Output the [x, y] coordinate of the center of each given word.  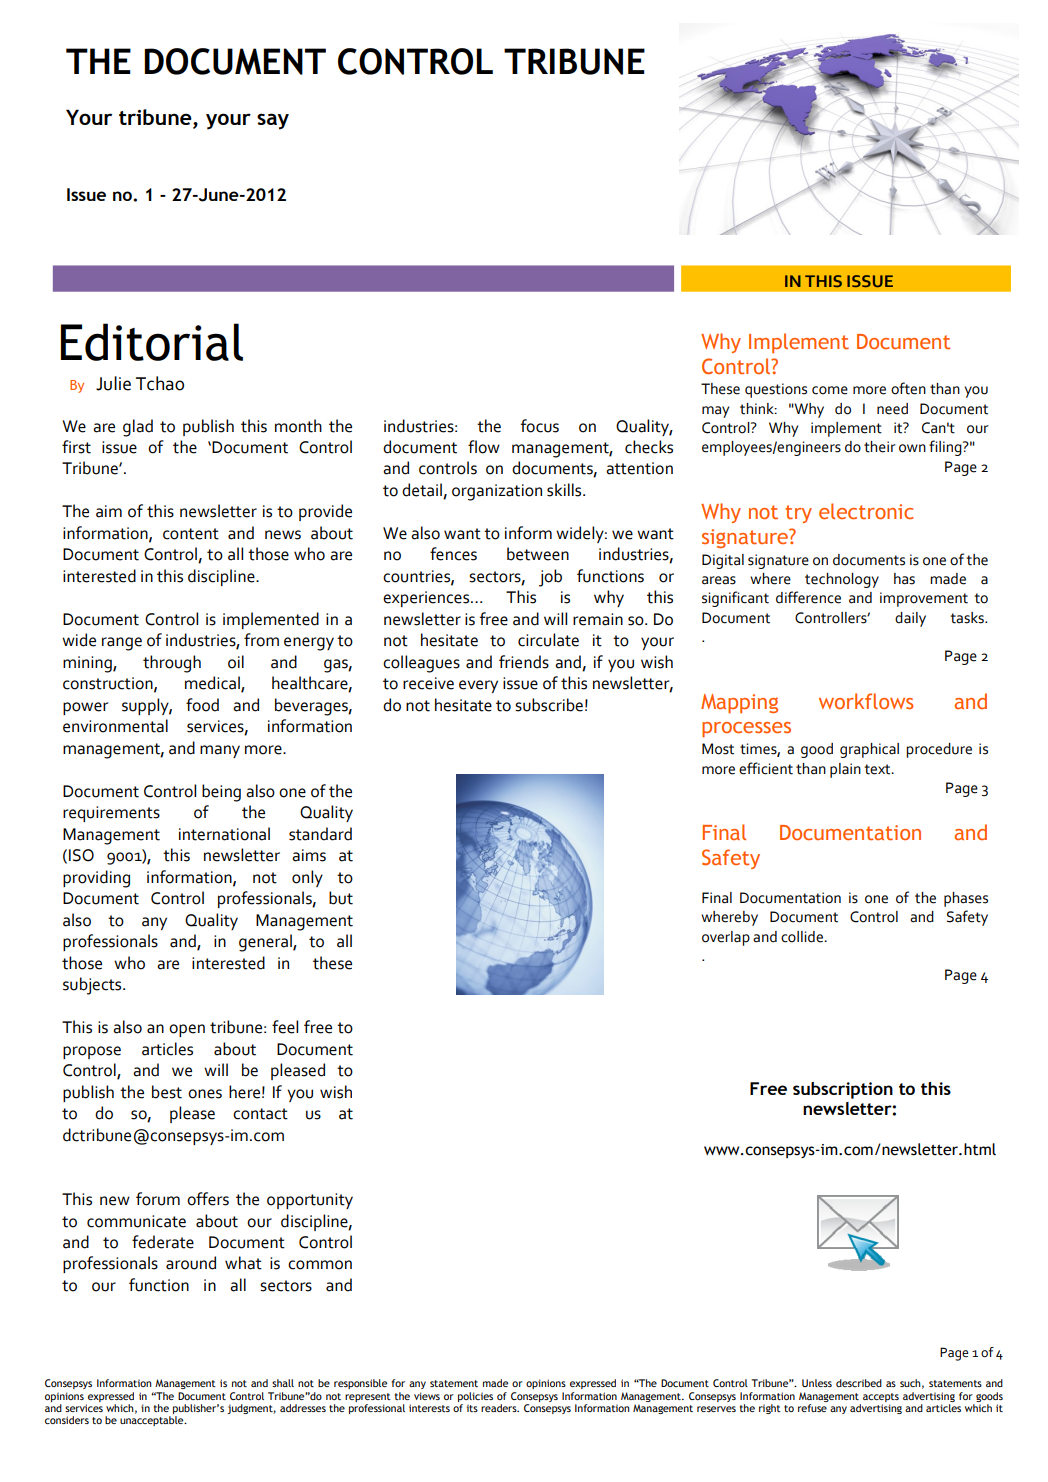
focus [540, 426]
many [220, 751]
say [273, 121]
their [880, 447]
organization [497, 492]
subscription [843, 1090]
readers [500, 1408]
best [167, 1092]
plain [845, 770]
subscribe [549, 705]
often [908, 388]
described [859, 1383]
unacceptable [153, 1421]
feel [285, 1027]
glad [138, 428]
